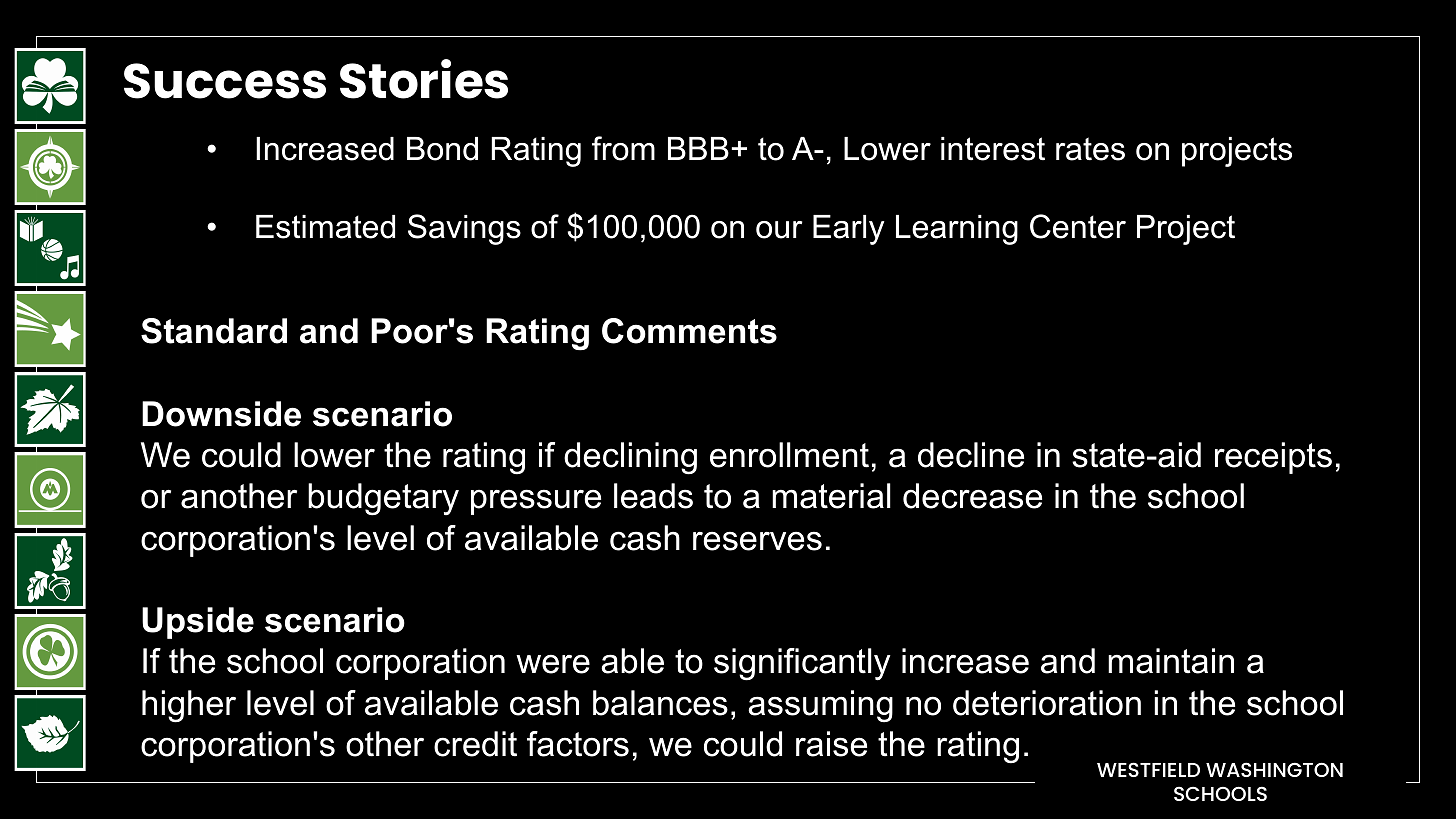 The width and height of the screenshot is (1456, 819). I want to click on enrollment, so click(789, 455).
